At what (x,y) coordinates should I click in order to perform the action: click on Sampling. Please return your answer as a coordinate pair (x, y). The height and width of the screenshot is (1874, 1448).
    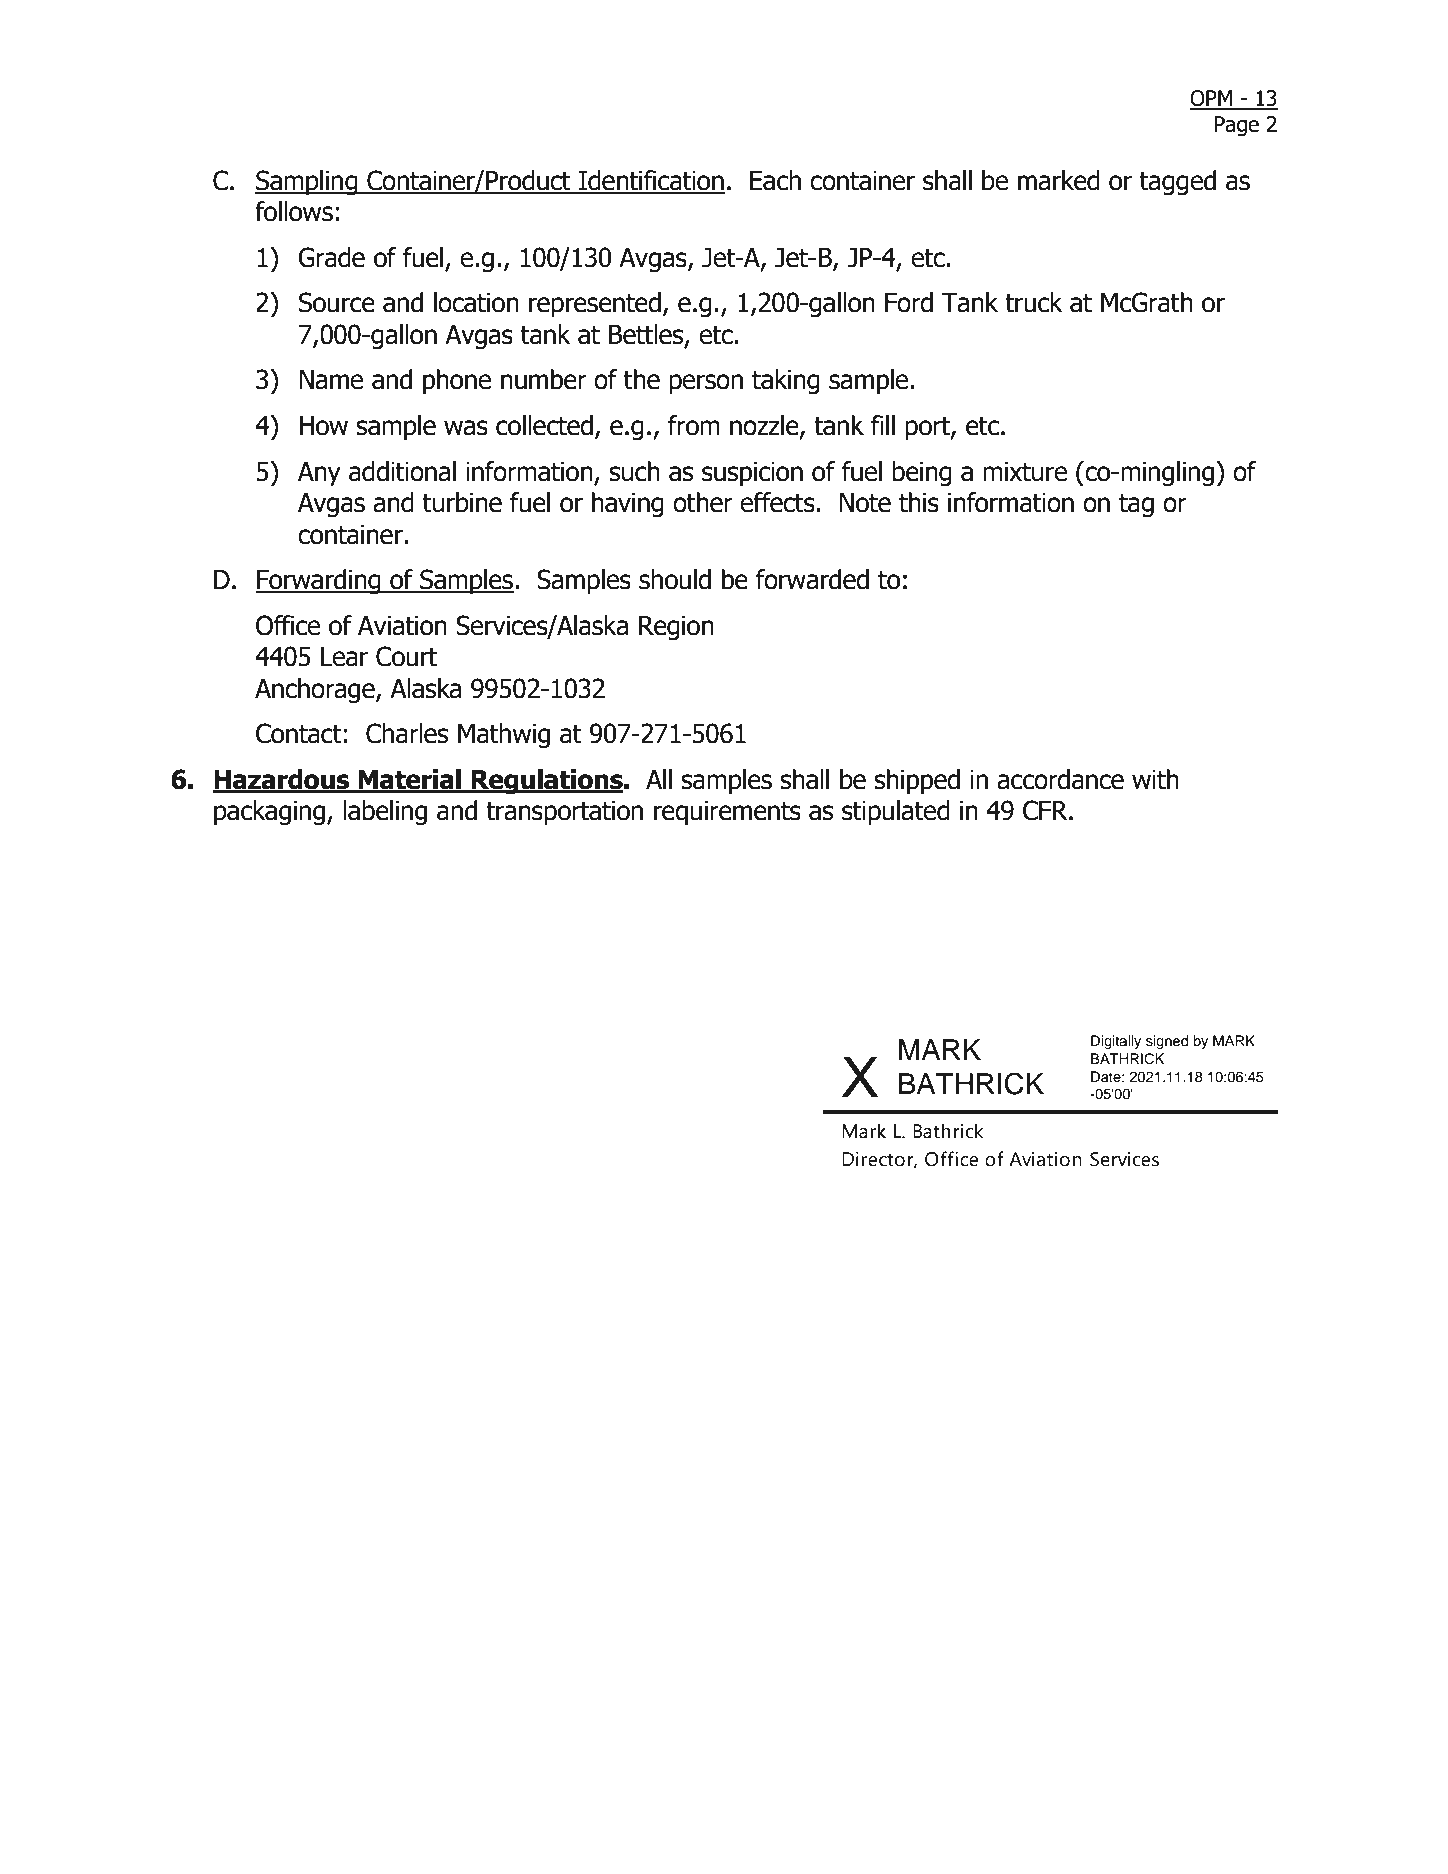
    Looking at the image, I should click on (307, 183).
